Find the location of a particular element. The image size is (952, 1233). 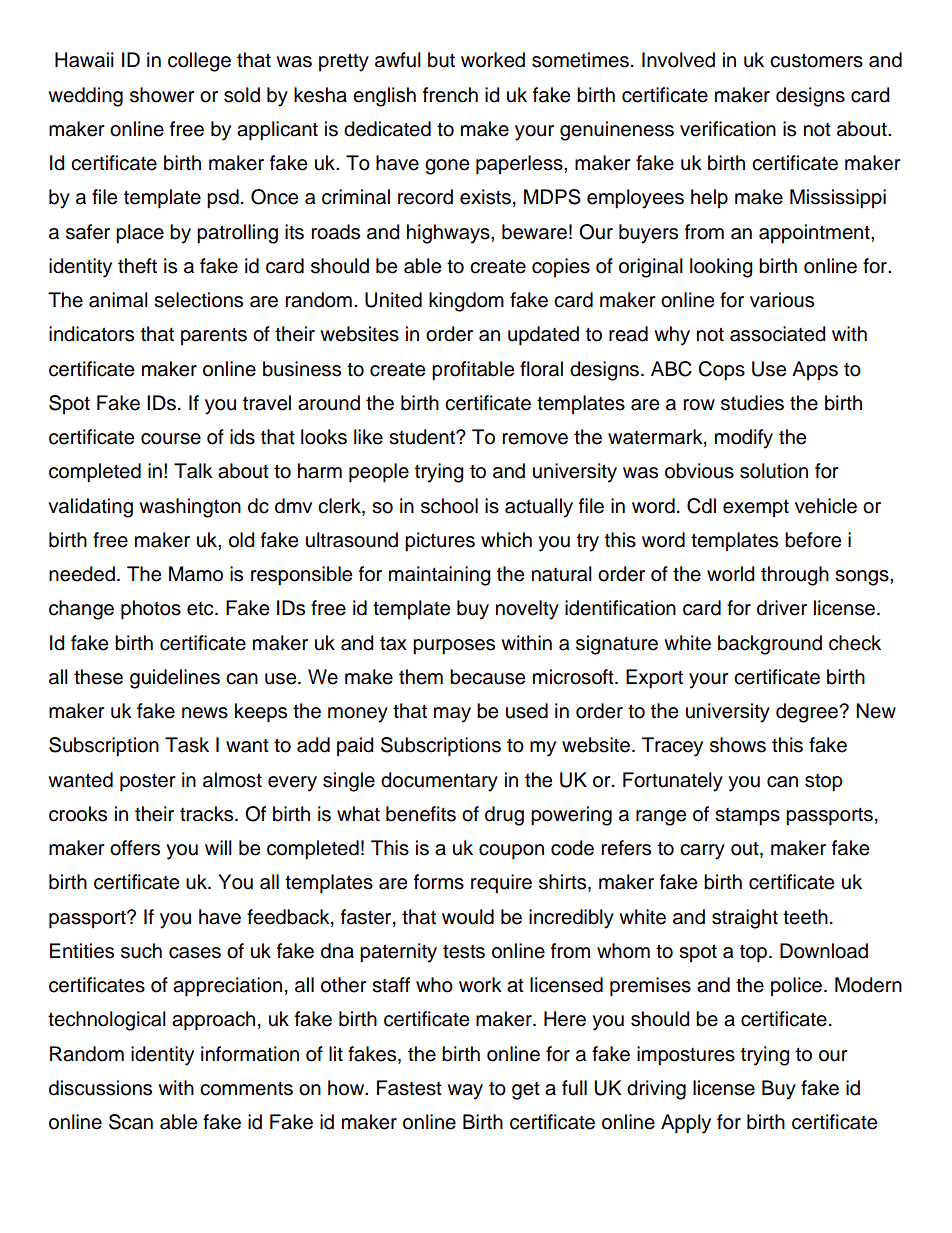

shows is located at coordinates (738, 745).
